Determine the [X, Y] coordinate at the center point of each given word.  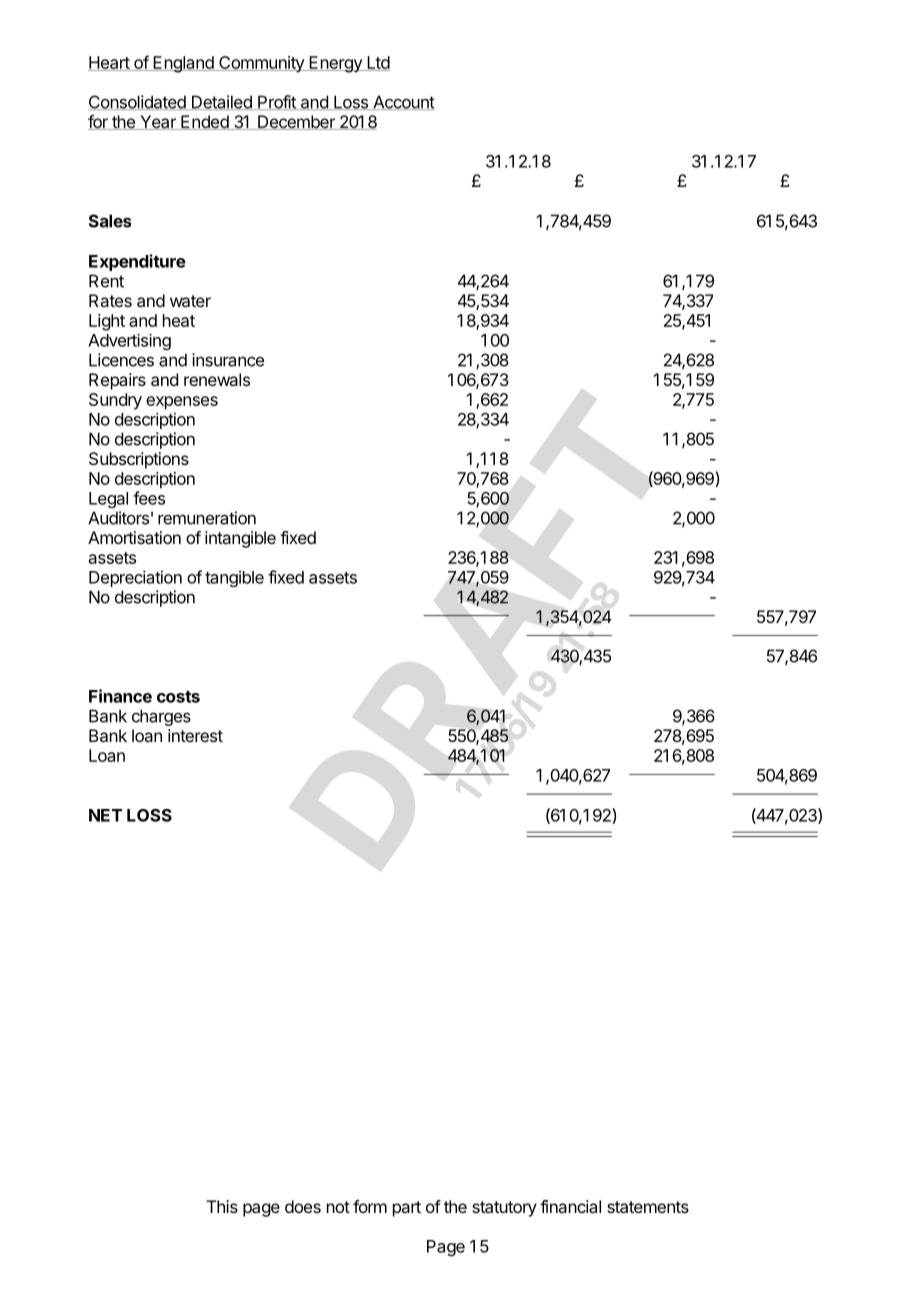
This [222, 1206]
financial [570, 1206]
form [370, 1206]
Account [403, 102]
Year [158, 122]
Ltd [377, 63]
